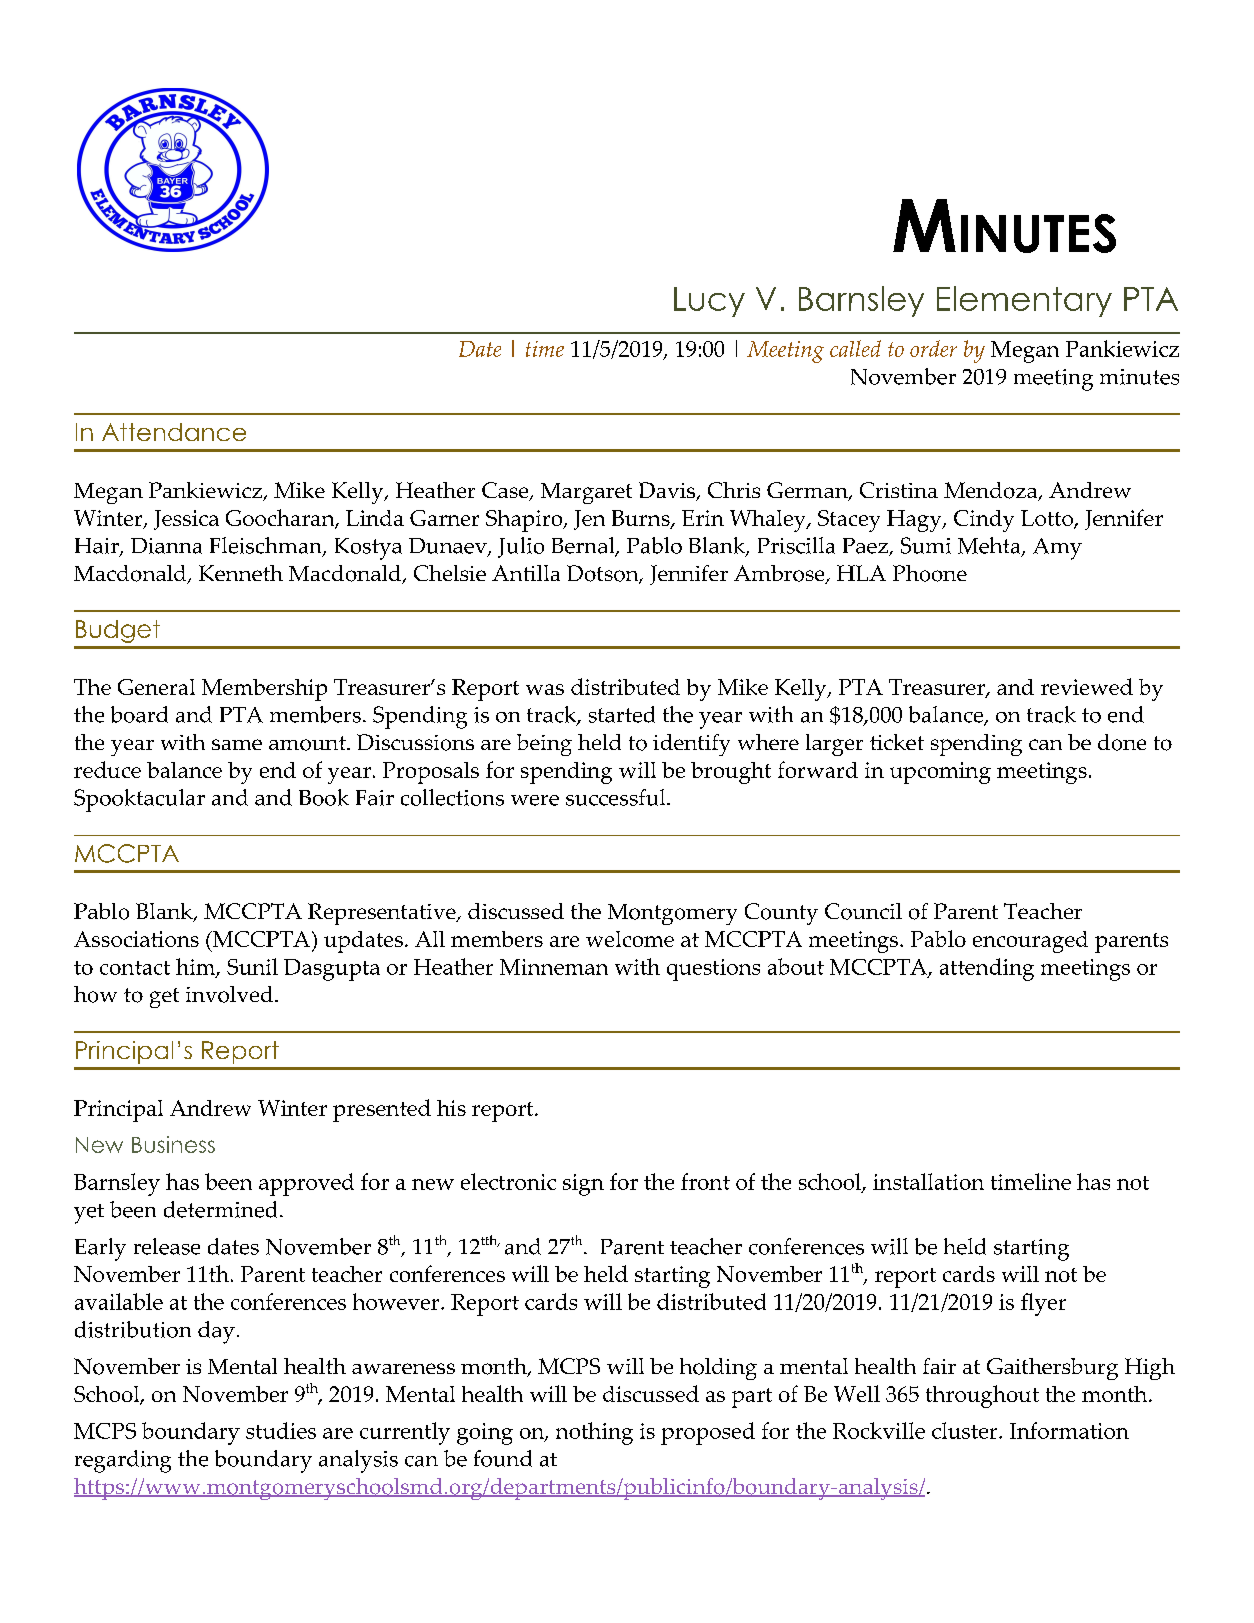 This screenshot has width=1254, height=1623. Describe the element at coordinates (174, 432) in the screenshot. I see `Attendance` at that location.
